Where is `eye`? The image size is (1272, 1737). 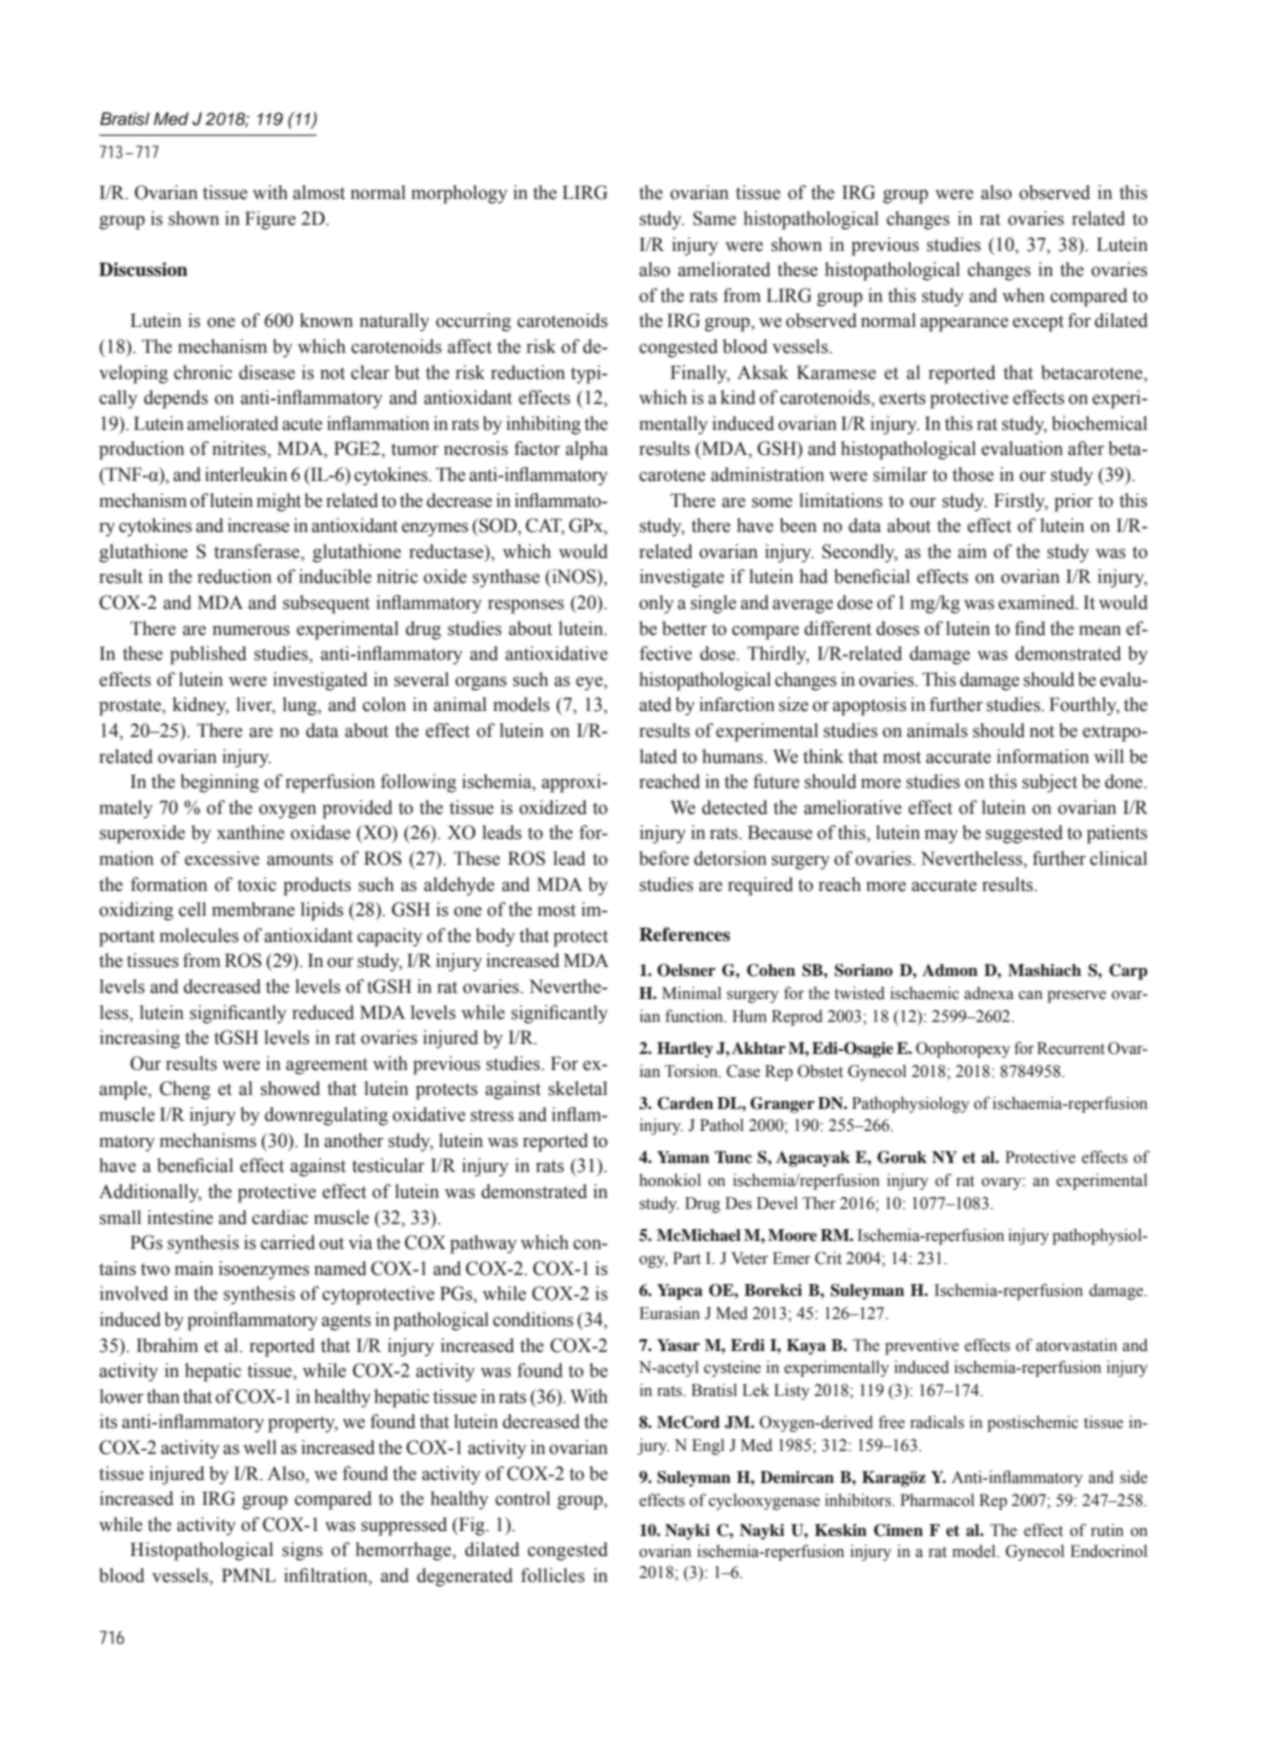
eye is located at coordinates (590, 683).
